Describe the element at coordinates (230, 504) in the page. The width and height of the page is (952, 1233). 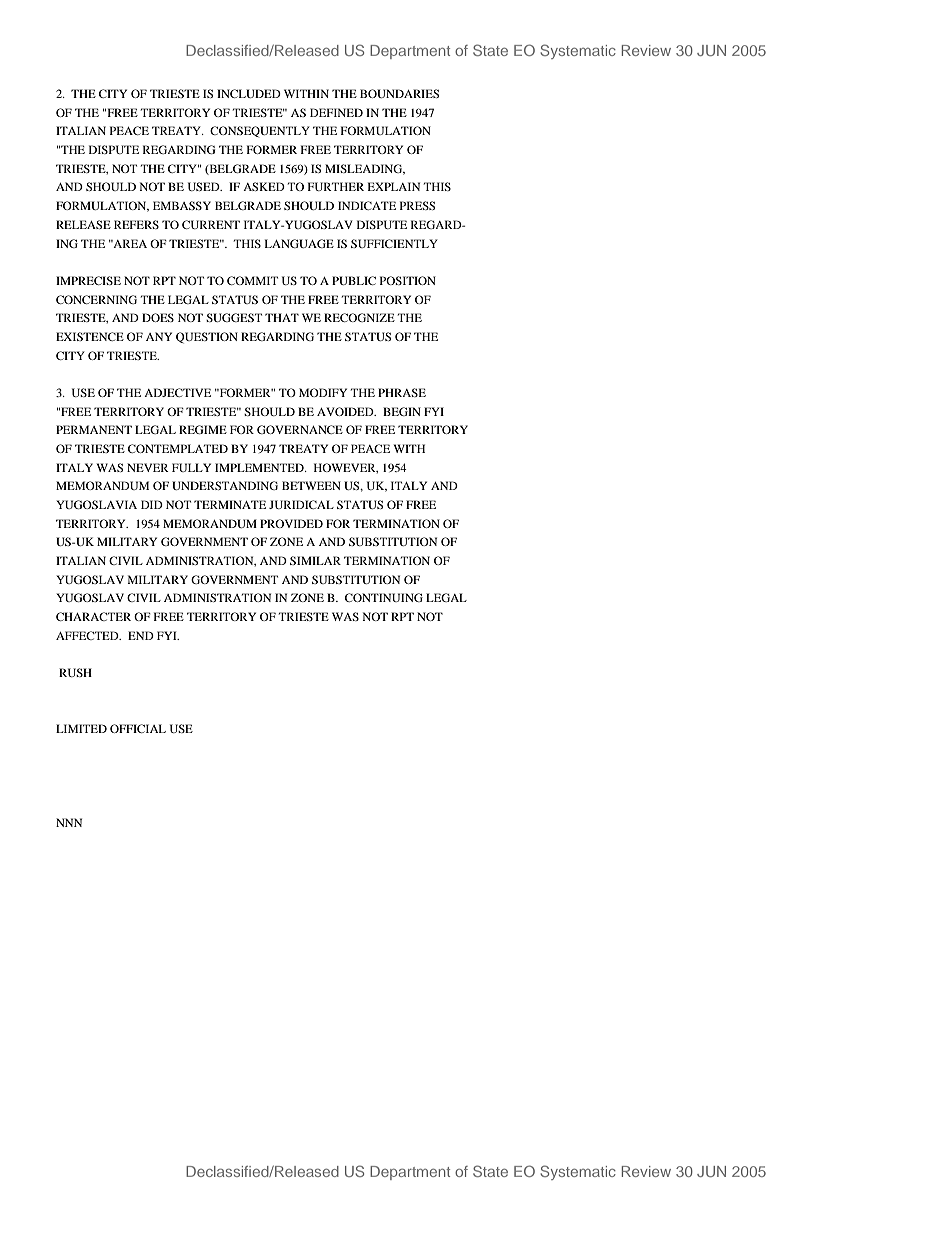
I see `TERMINATE` at that location.
